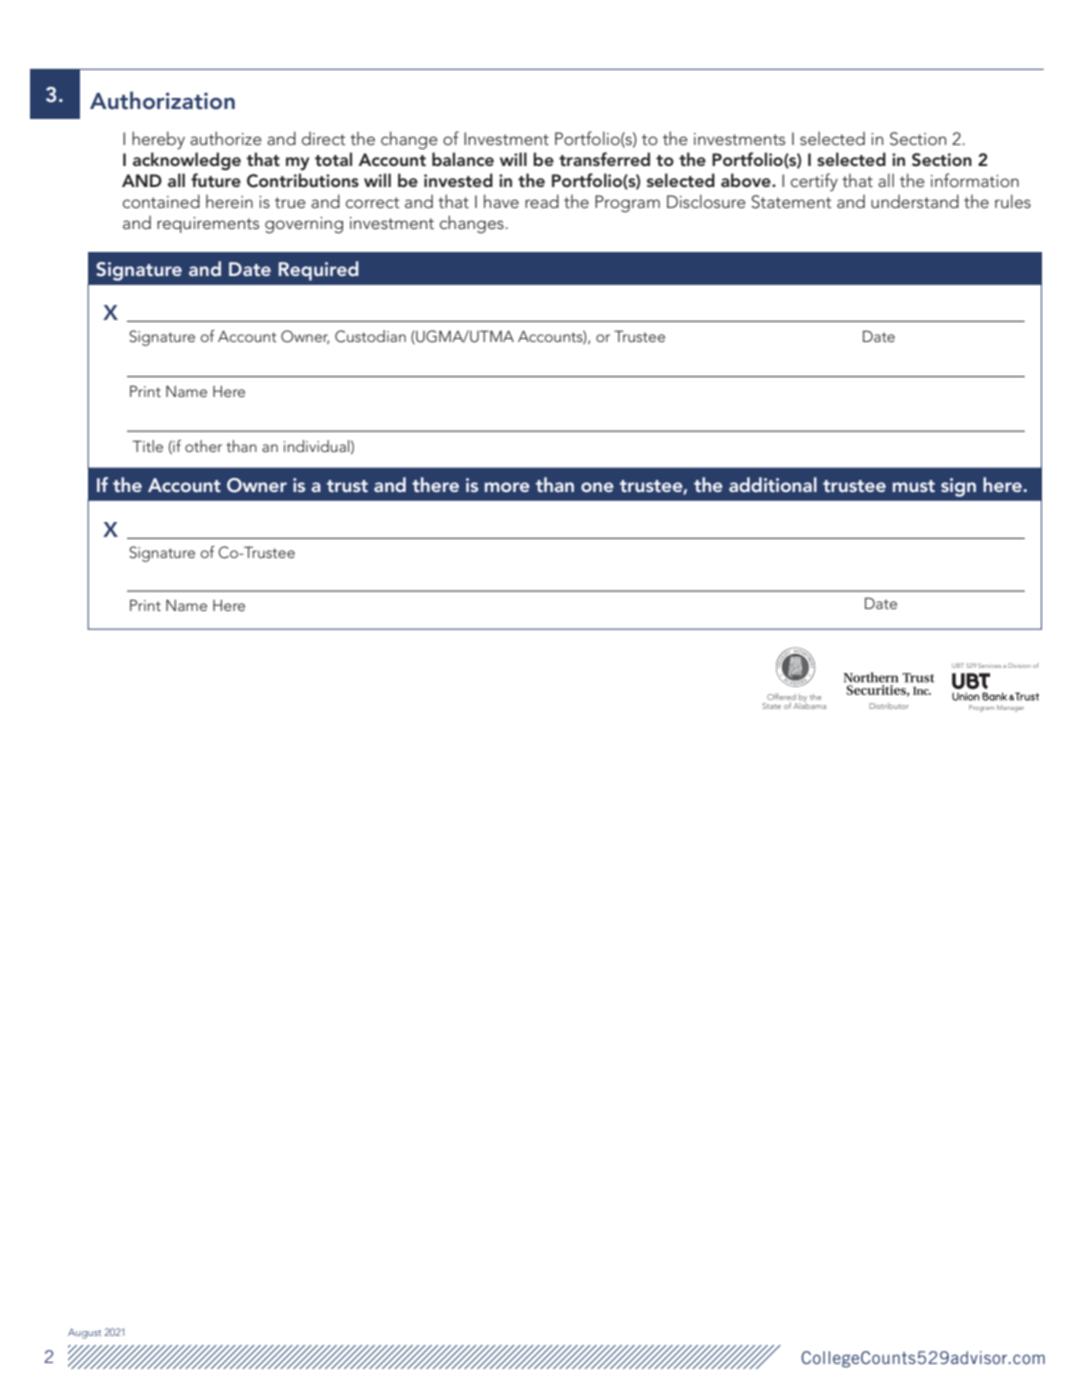 This document has width=1078, height=1395. What do you see at coordinates (203, 446) in the document?
I see `other` at bounding box center [203, 446].
